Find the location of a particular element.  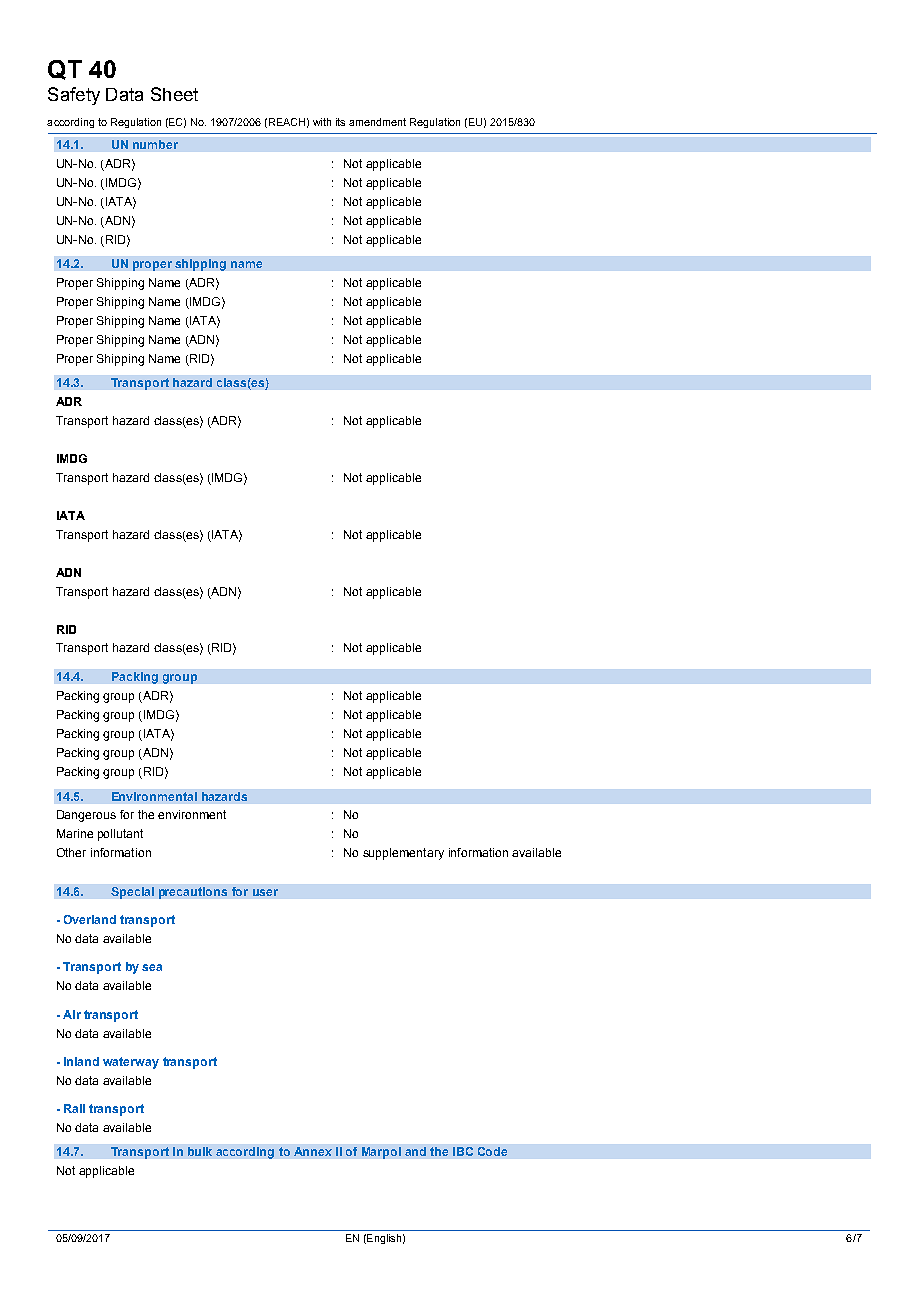

with is located at coordinates (322, 122).
